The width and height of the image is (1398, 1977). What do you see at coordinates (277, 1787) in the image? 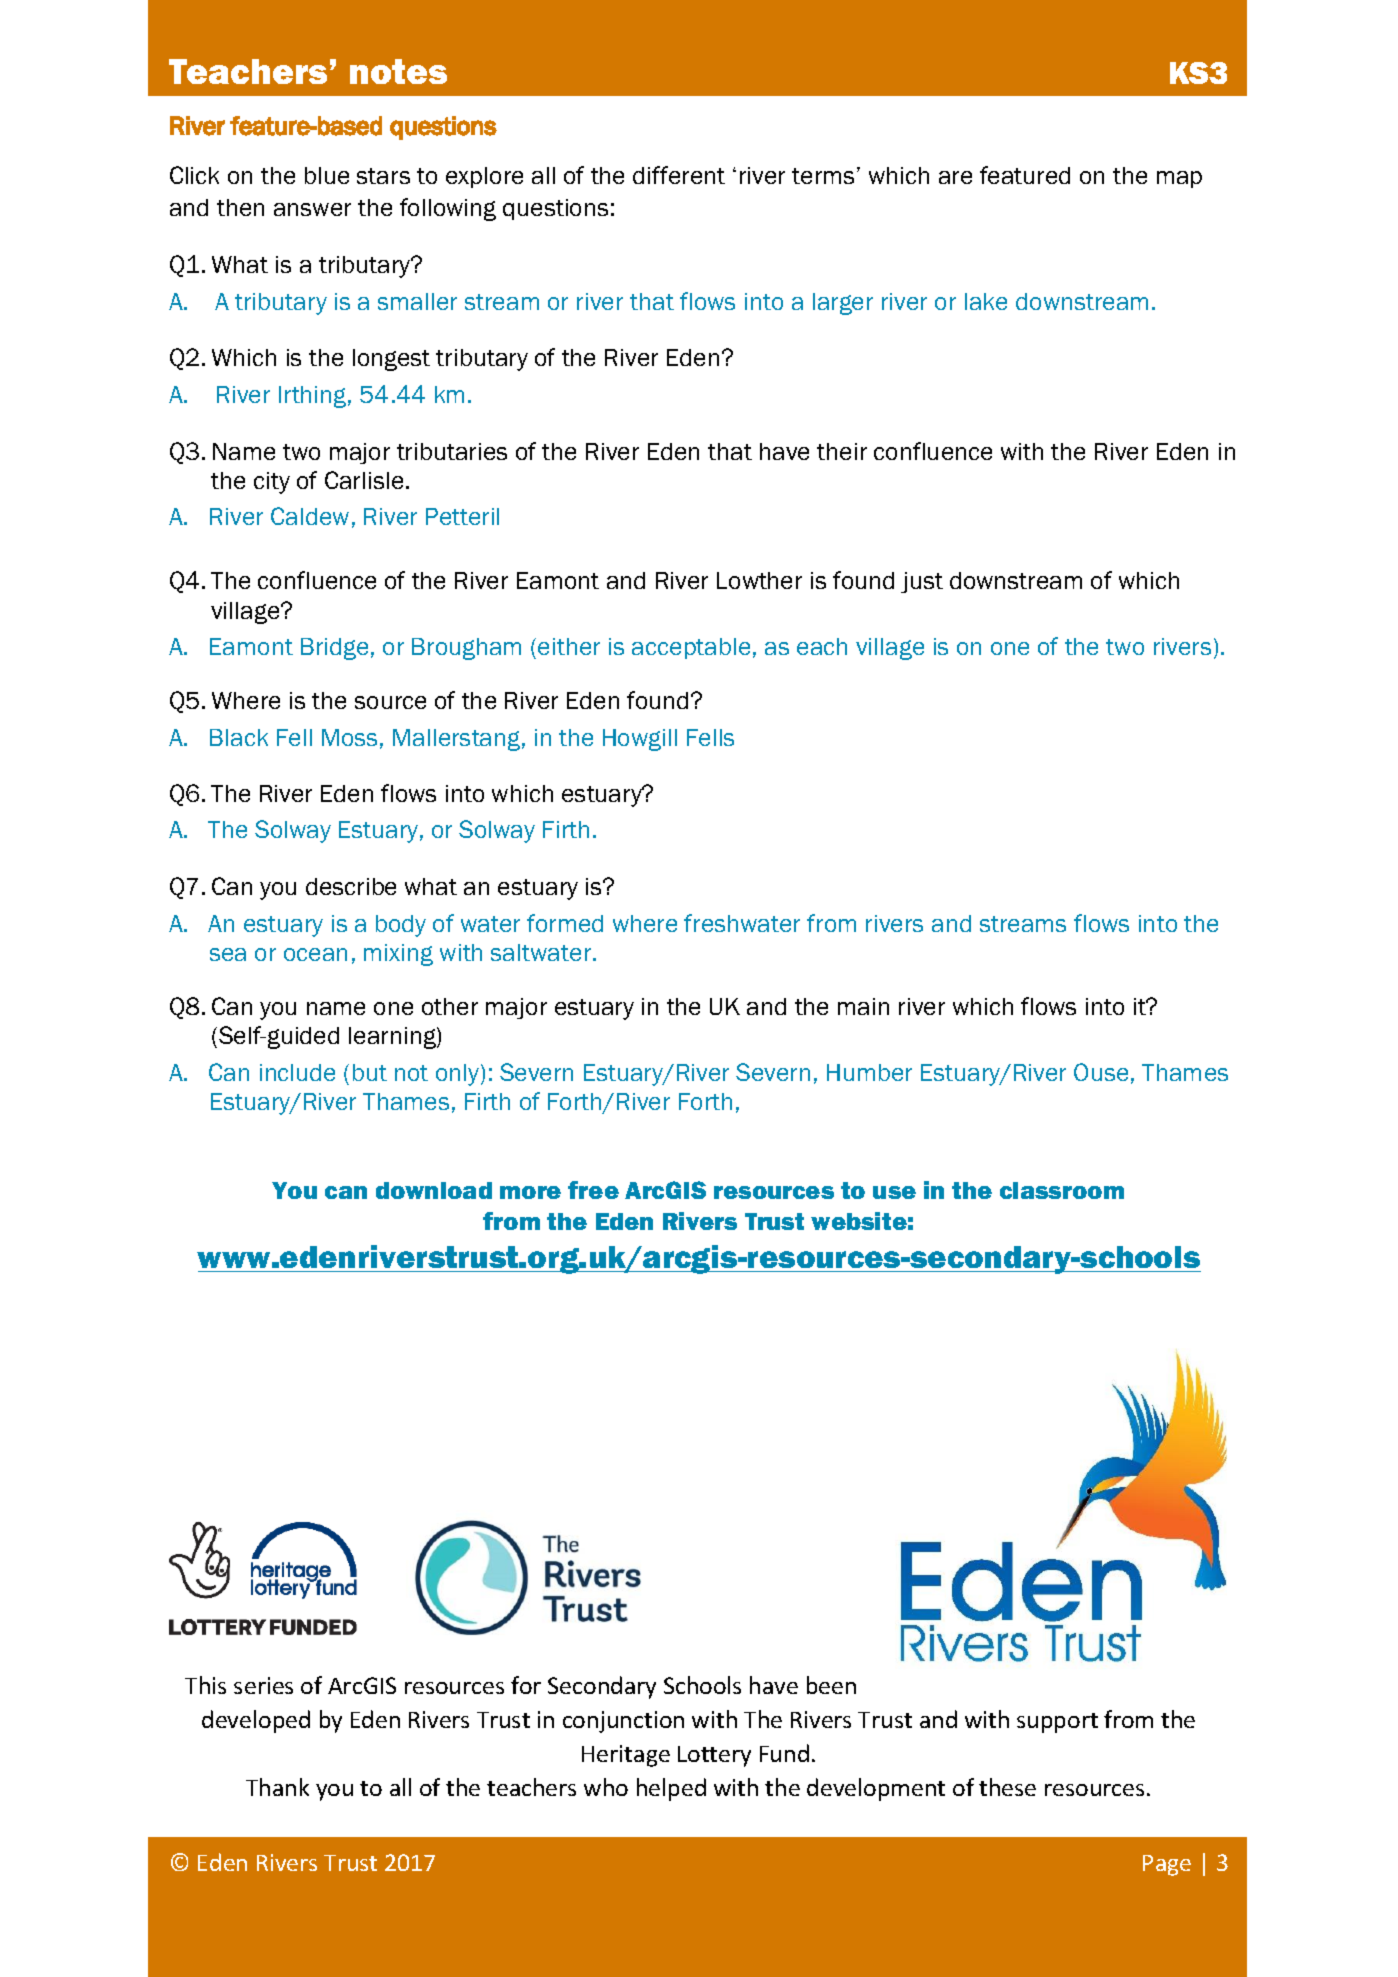
I see `Thank` at bounding box center [277, 1787].
